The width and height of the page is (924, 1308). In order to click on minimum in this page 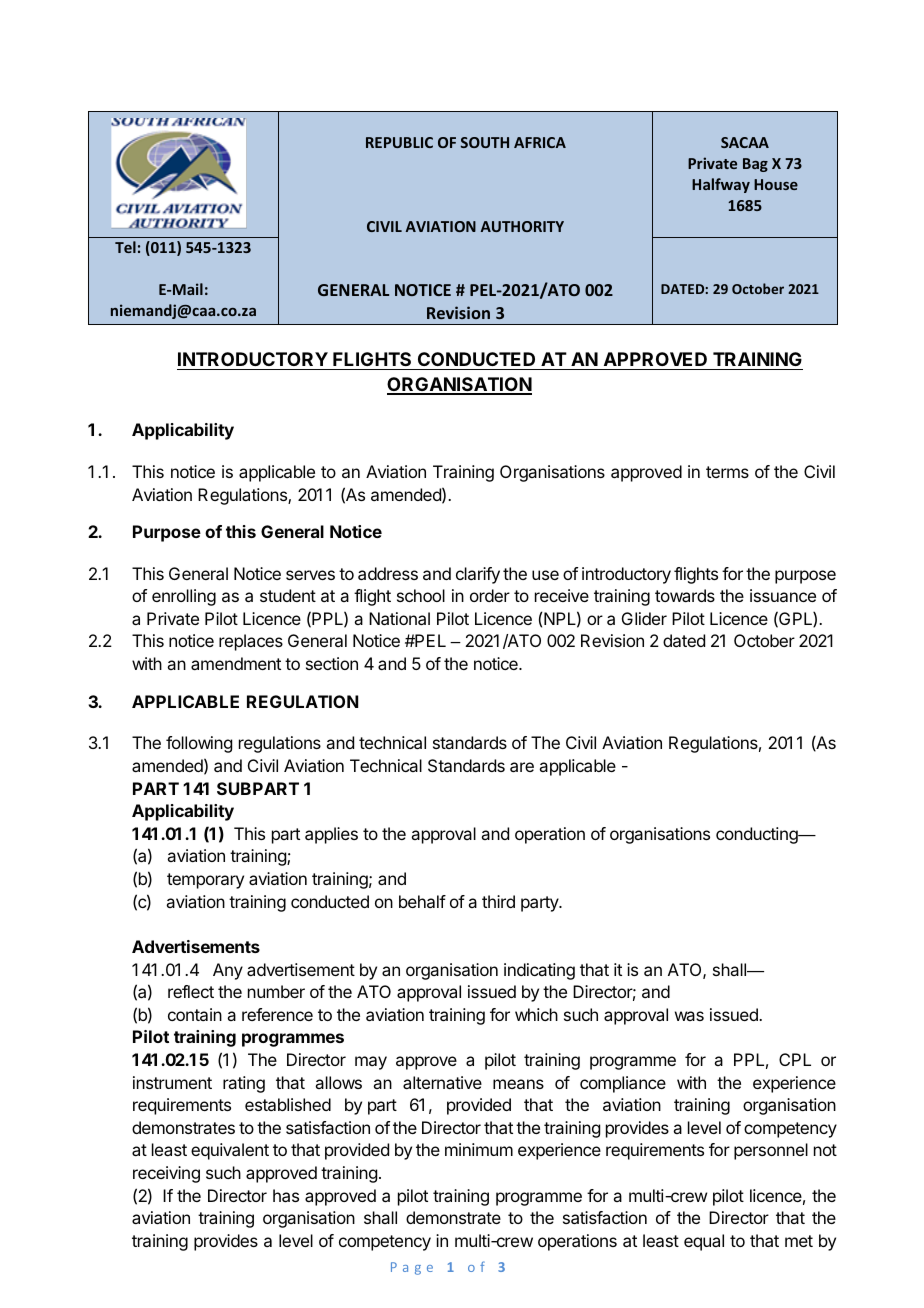, I will do `click(479, 1149)`.
